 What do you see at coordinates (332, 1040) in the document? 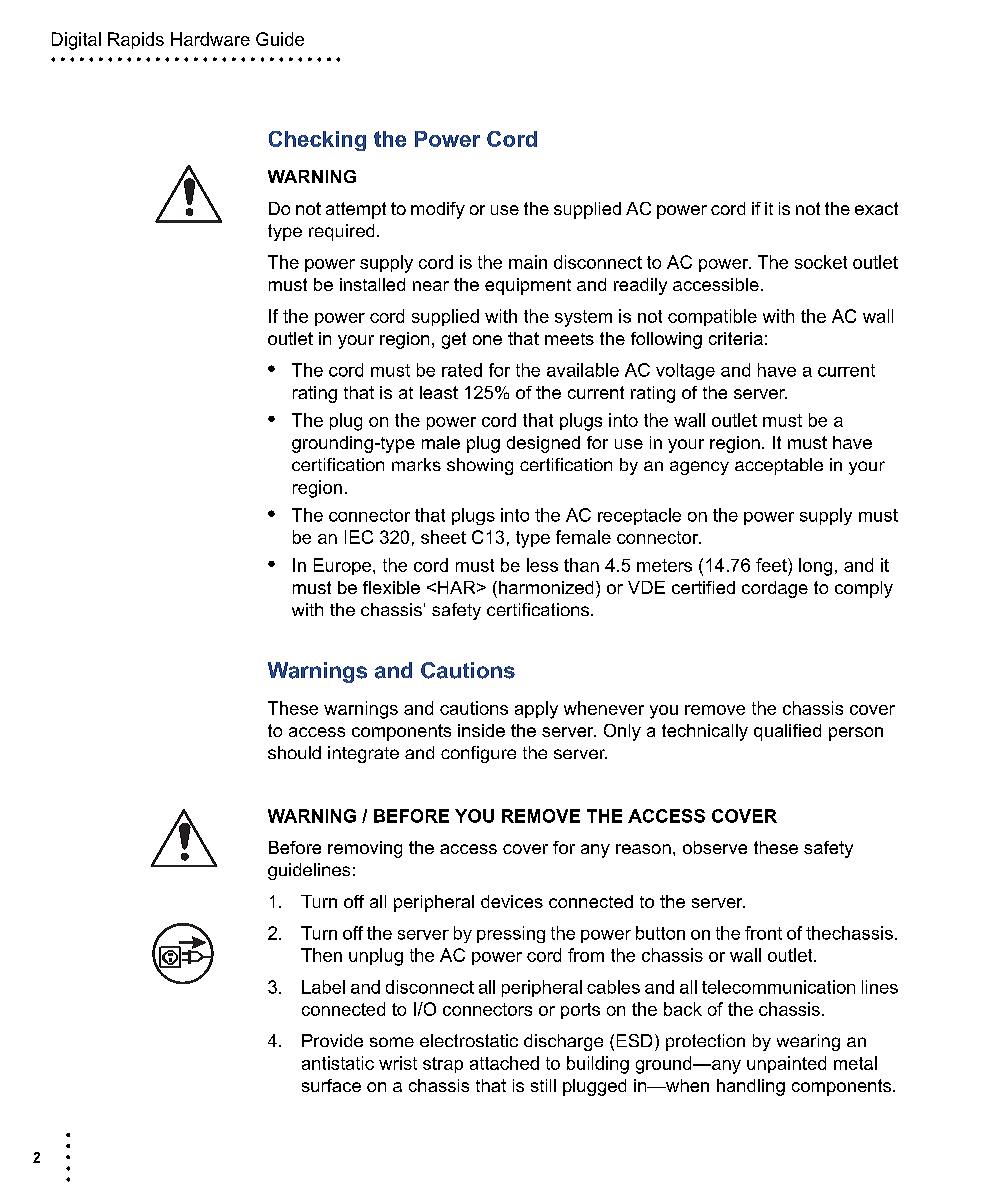
I see `Provide` at bounding box center [332, 1040].
